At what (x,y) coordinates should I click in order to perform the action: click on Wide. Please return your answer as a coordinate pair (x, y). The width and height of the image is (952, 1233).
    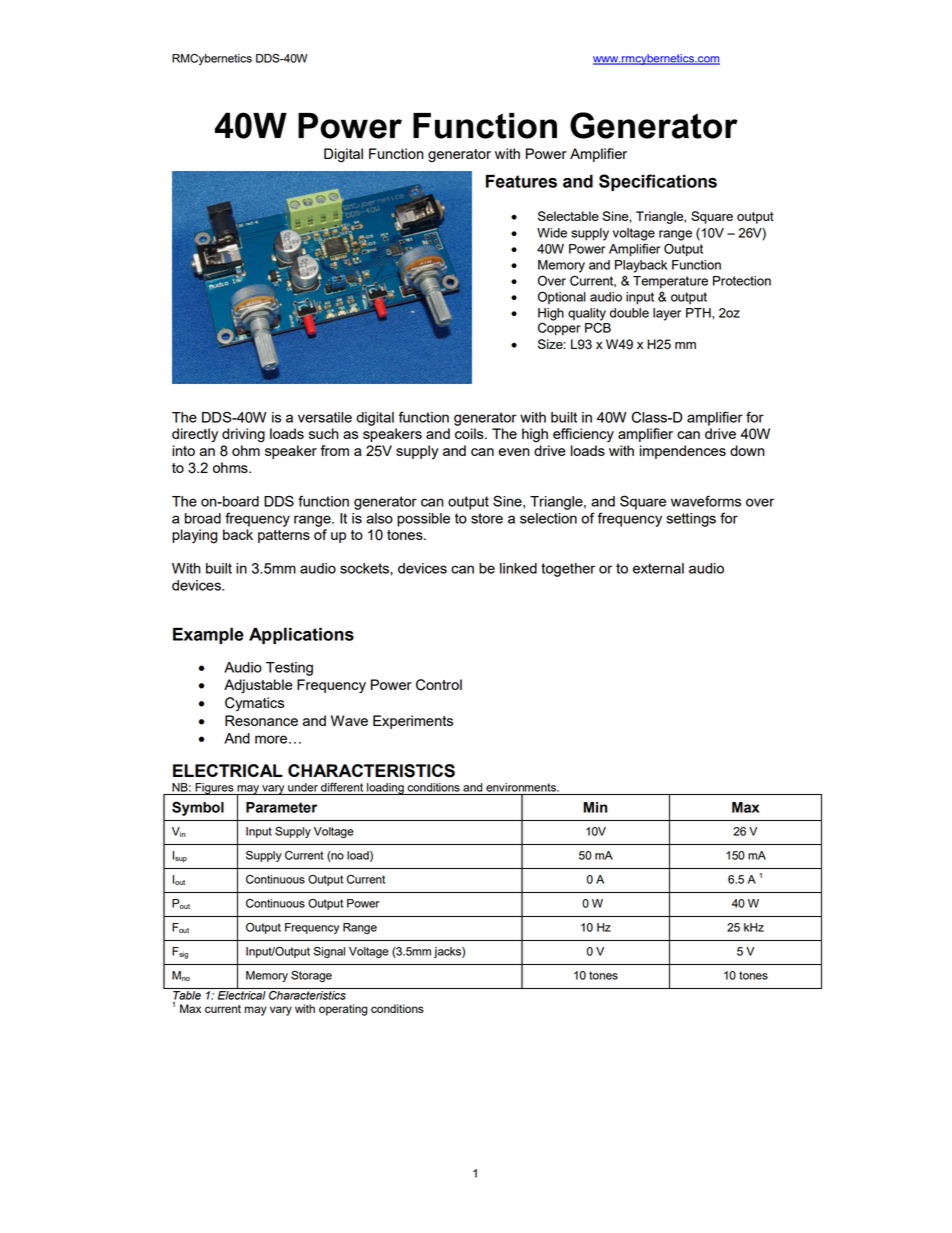
    Looking at the image, I should click on (552, 233).
